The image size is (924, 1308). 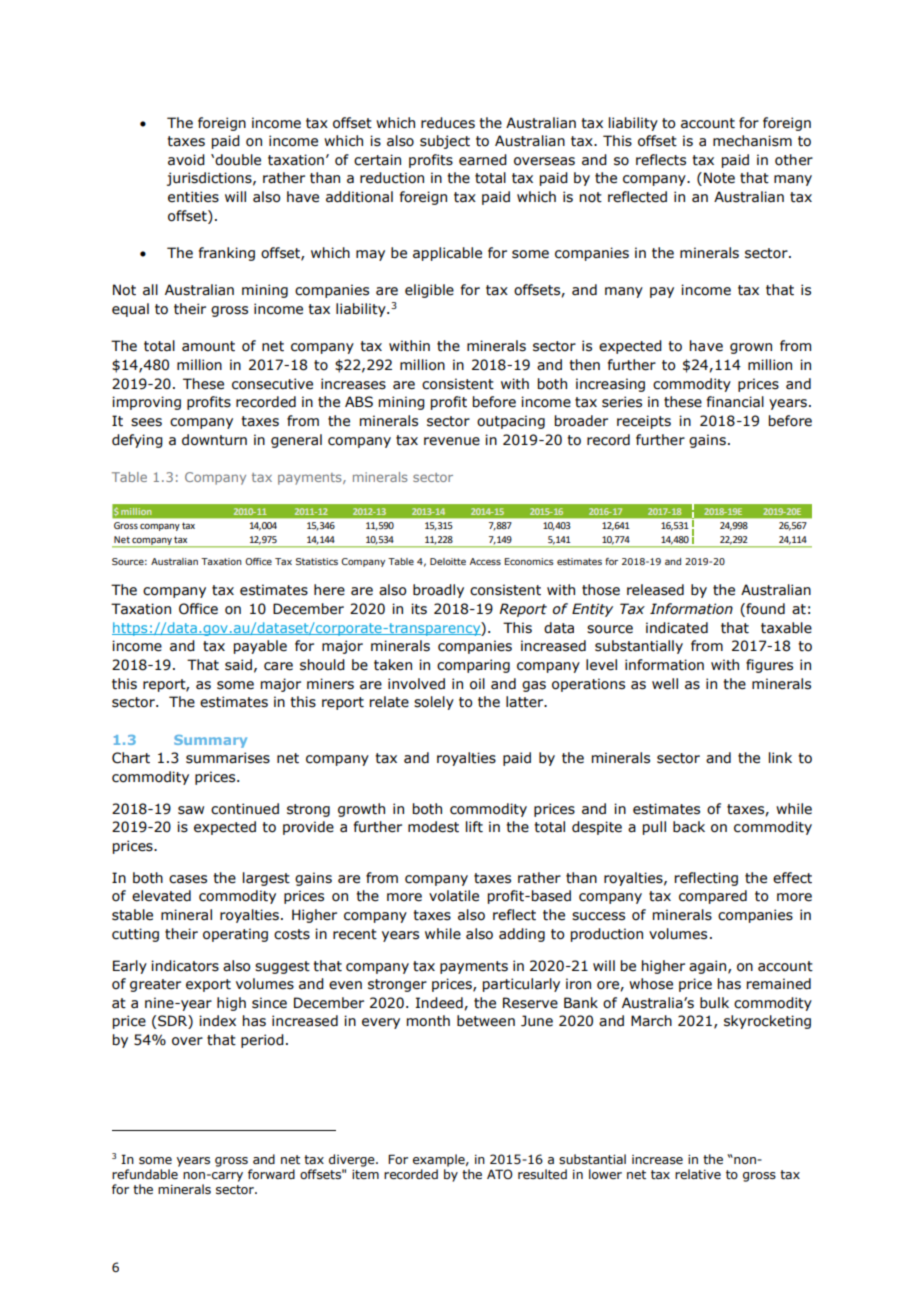 I want to click on relative, so click(x=698, y=1174).
